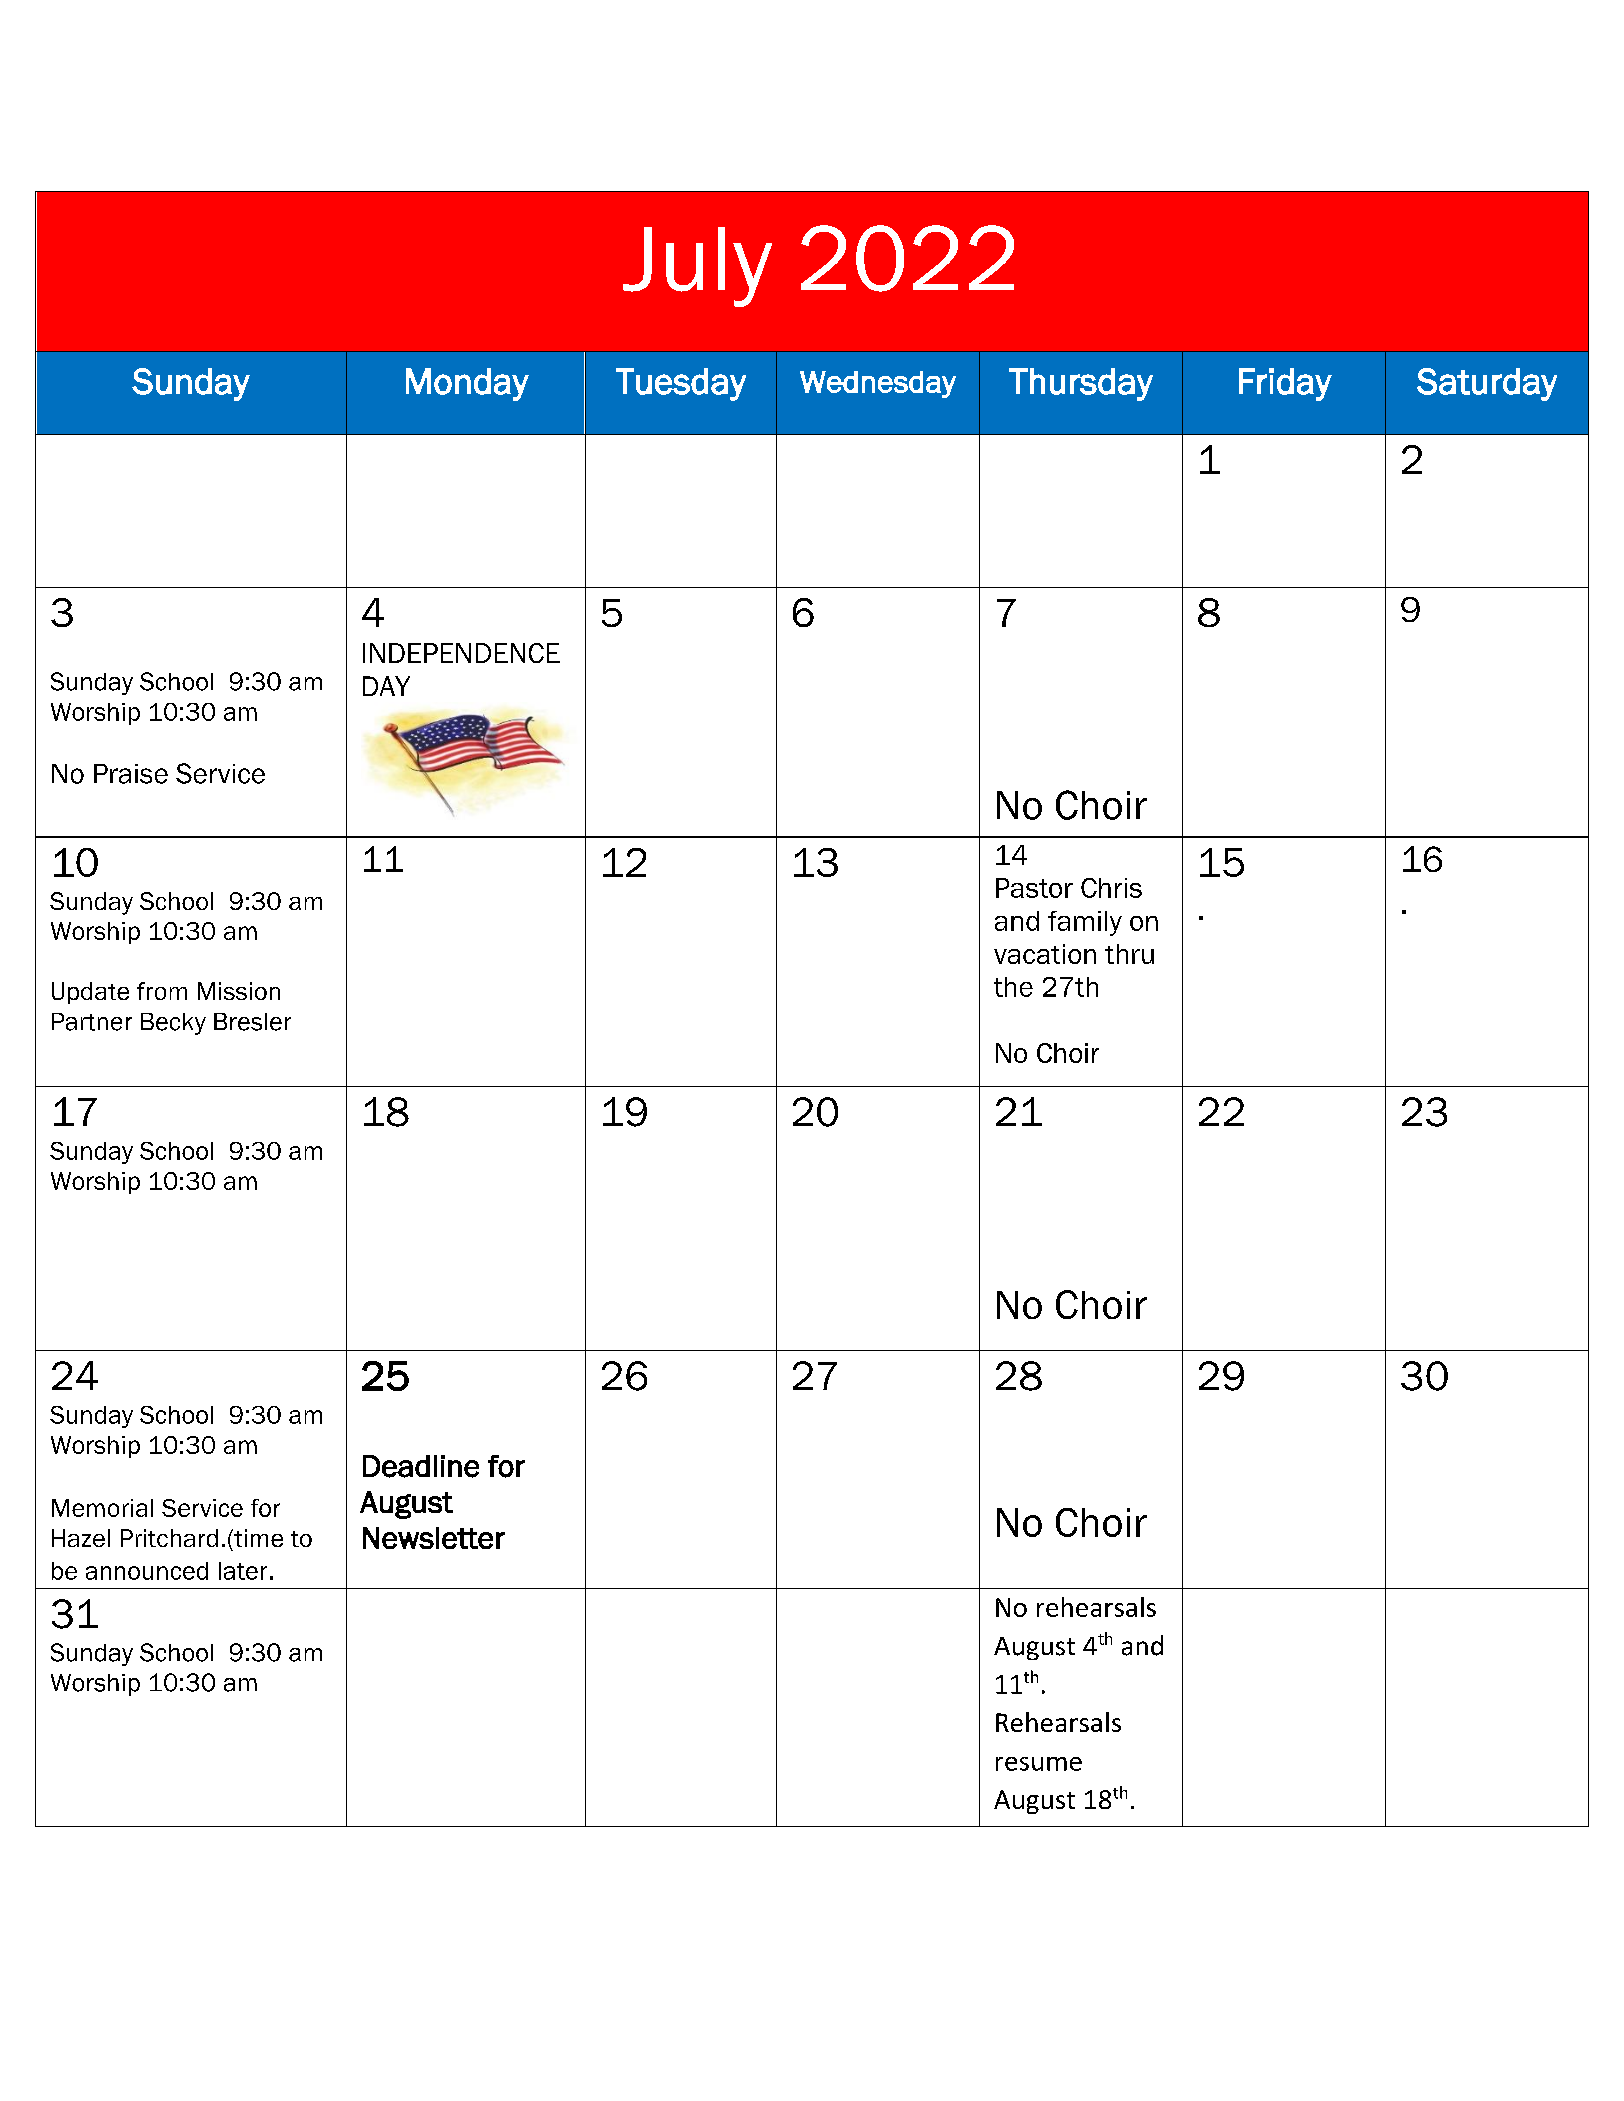  Describe the element at coordinates (1111, 888) in the image. I see `Chris` at that location.
